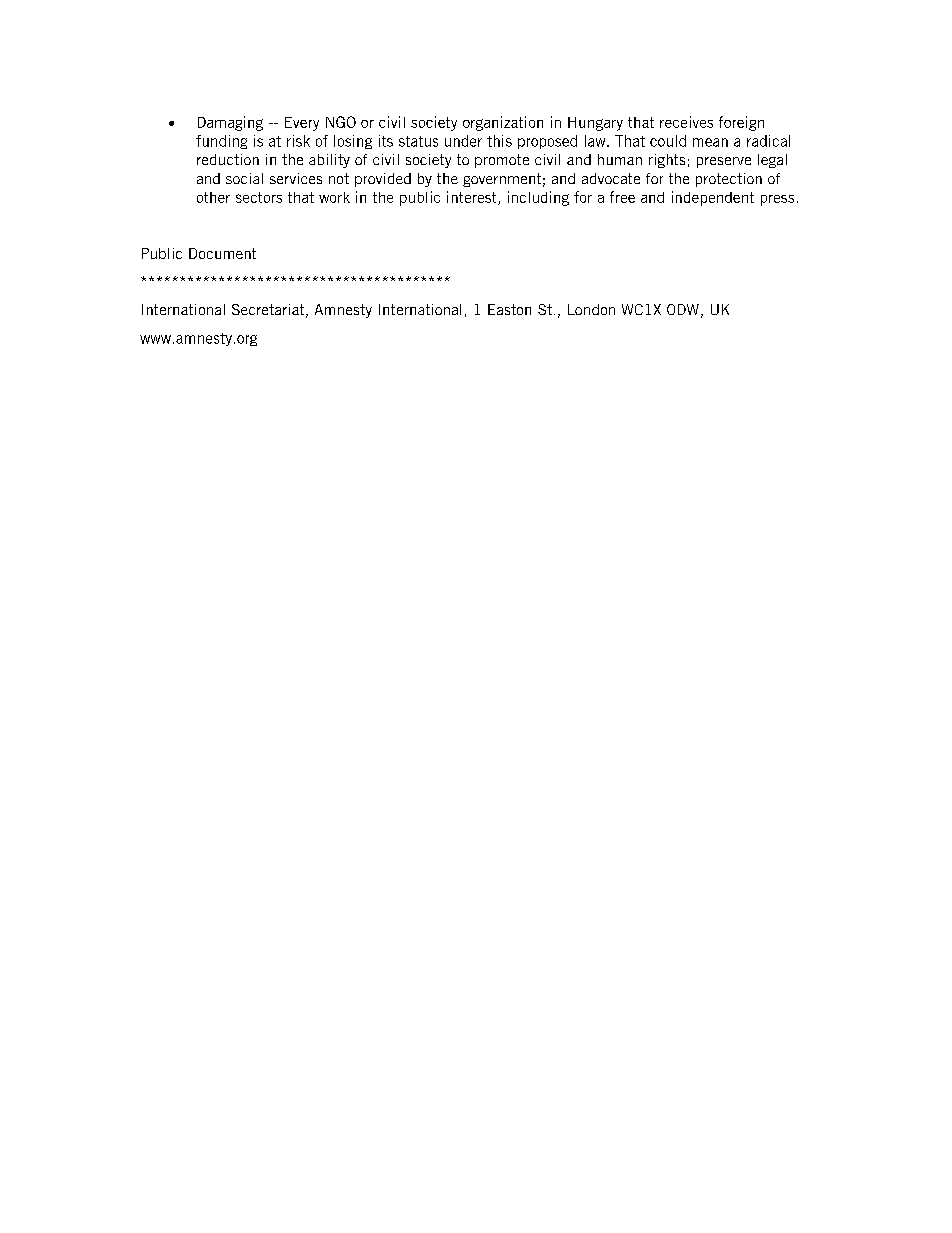 The width and height of the screenshot is (952, 1233). I want to click on Secretariat, so click(268, 309).
